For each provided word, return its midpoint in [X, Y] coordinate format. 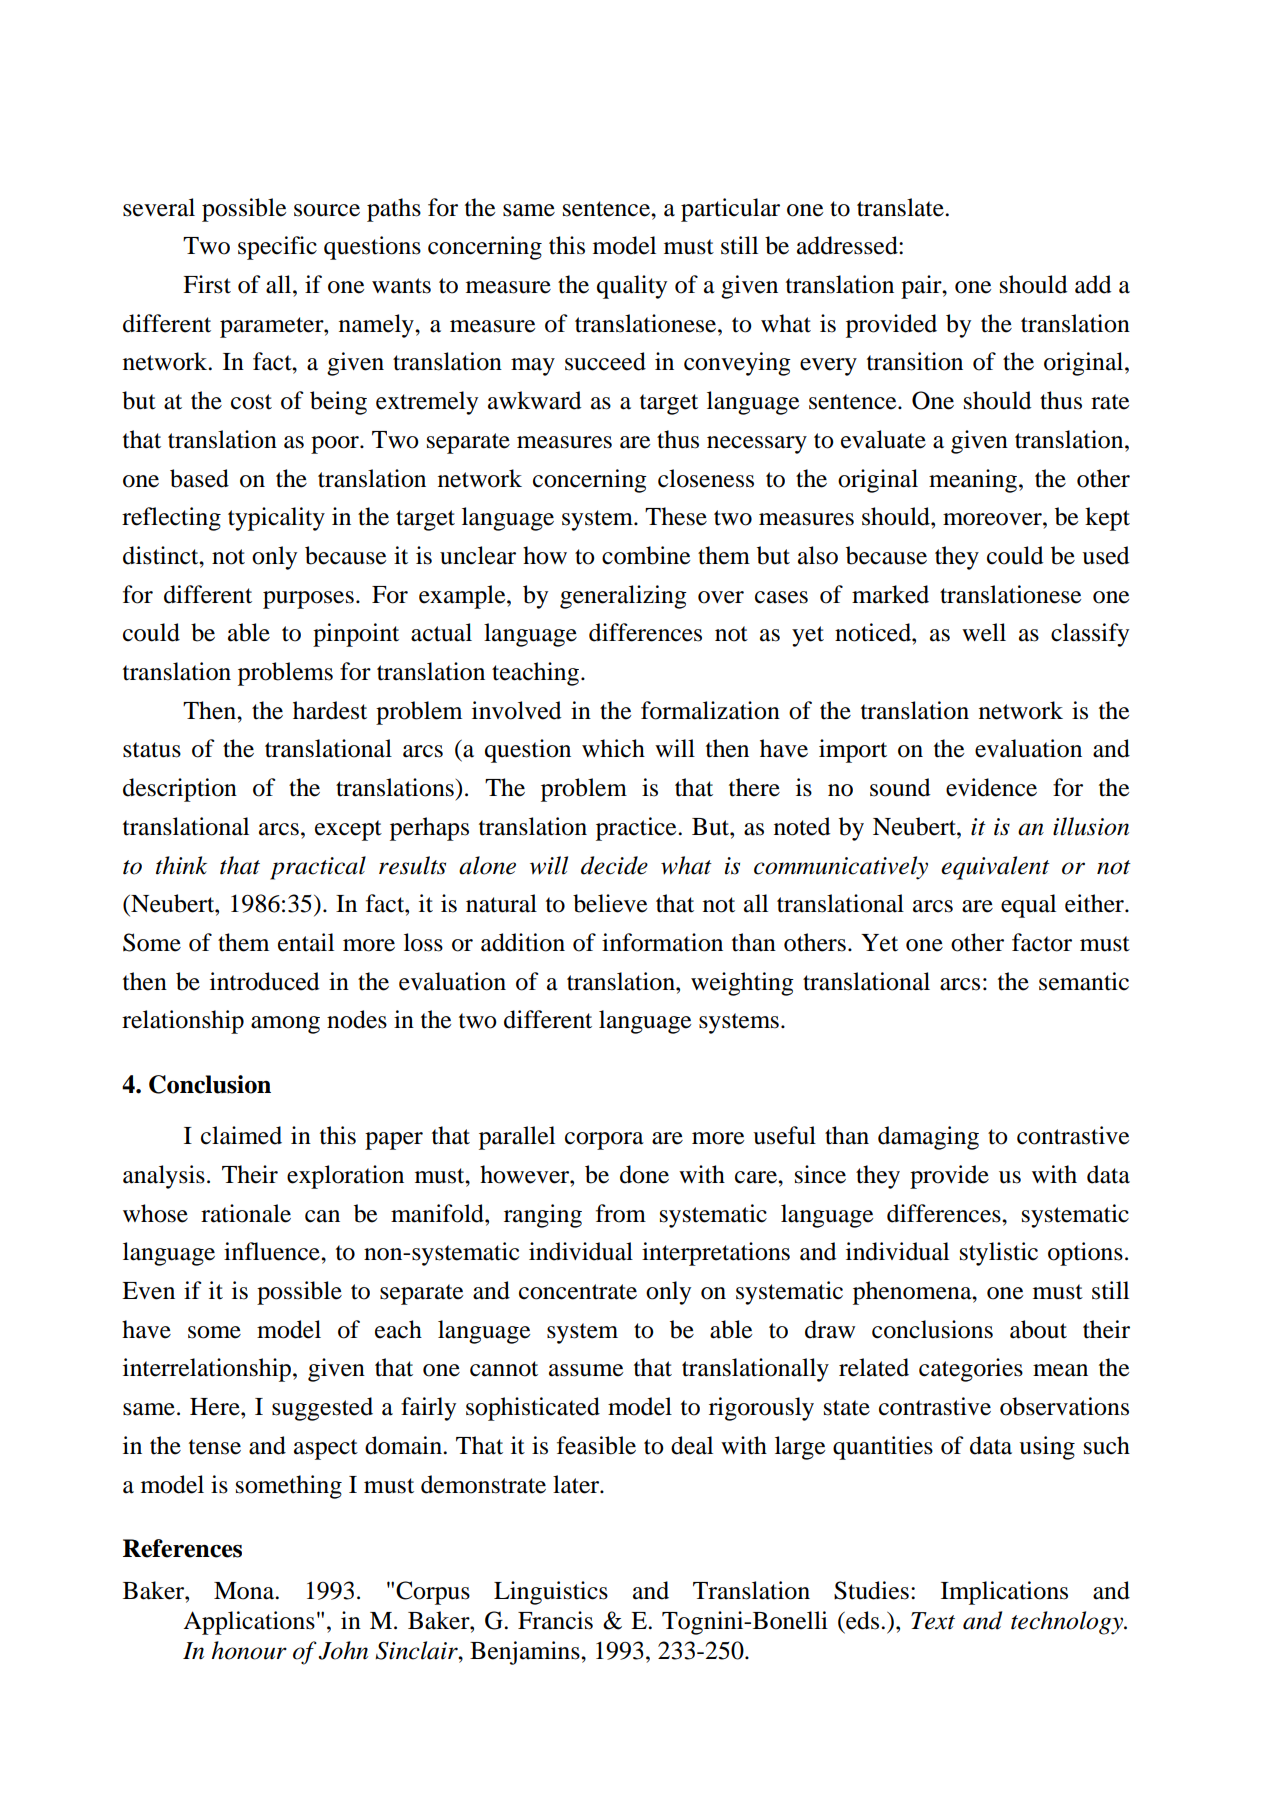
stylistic [999, 1254]
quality [632, 287]
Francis [555, 1620]
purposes [308, 600]
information [662, 942]
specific [277, 248]
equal [1028, 906]
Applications [249, 1623]
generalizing [623, 597]
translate [901, 207]
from [621, 1213]
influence [273, 1251]
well [984, 632]
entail [306, 942]
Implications [1004, 1593]
